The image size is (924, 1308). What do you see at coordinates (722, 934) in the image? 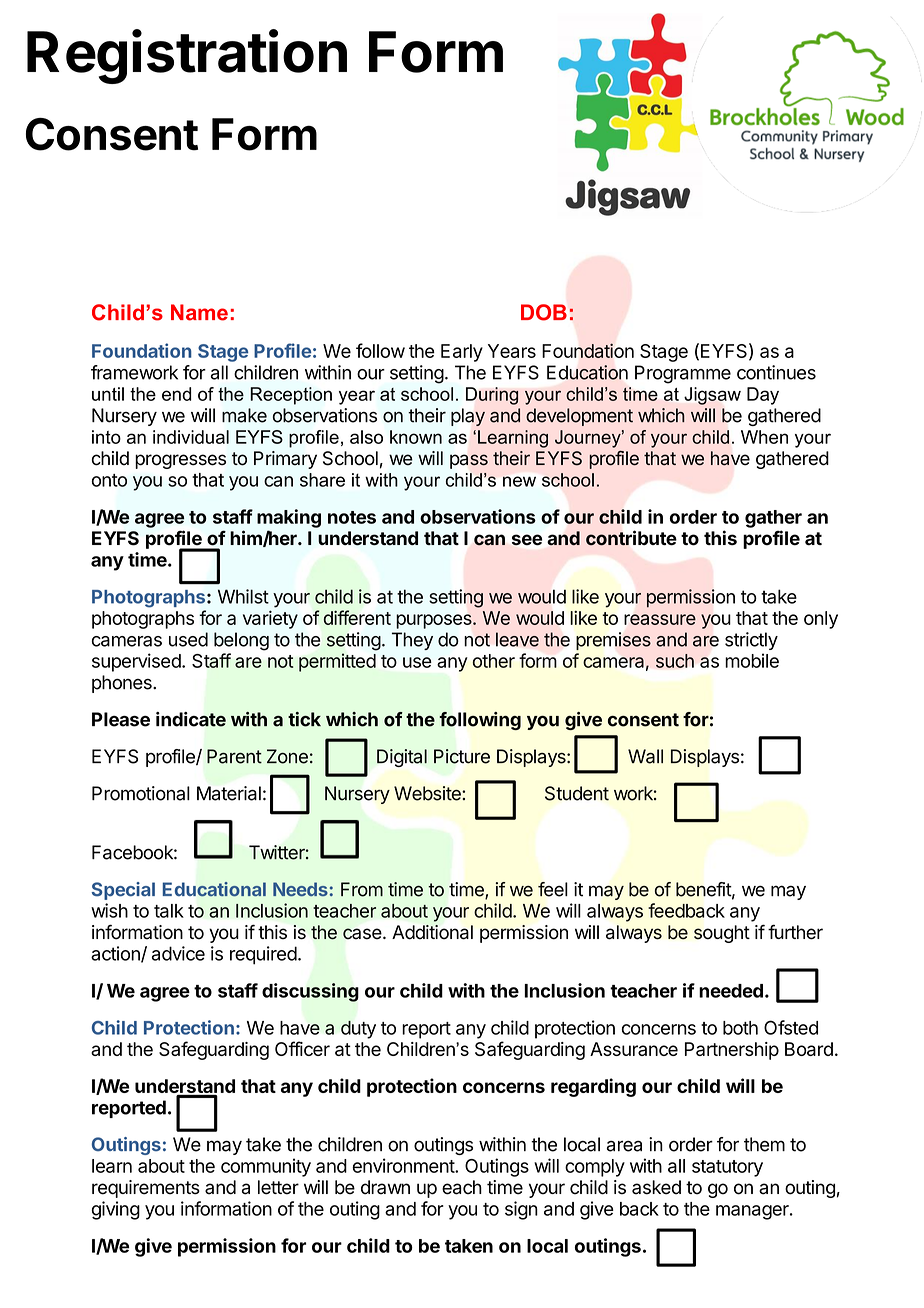
I see `sought` at bounding box center [722, 934].
